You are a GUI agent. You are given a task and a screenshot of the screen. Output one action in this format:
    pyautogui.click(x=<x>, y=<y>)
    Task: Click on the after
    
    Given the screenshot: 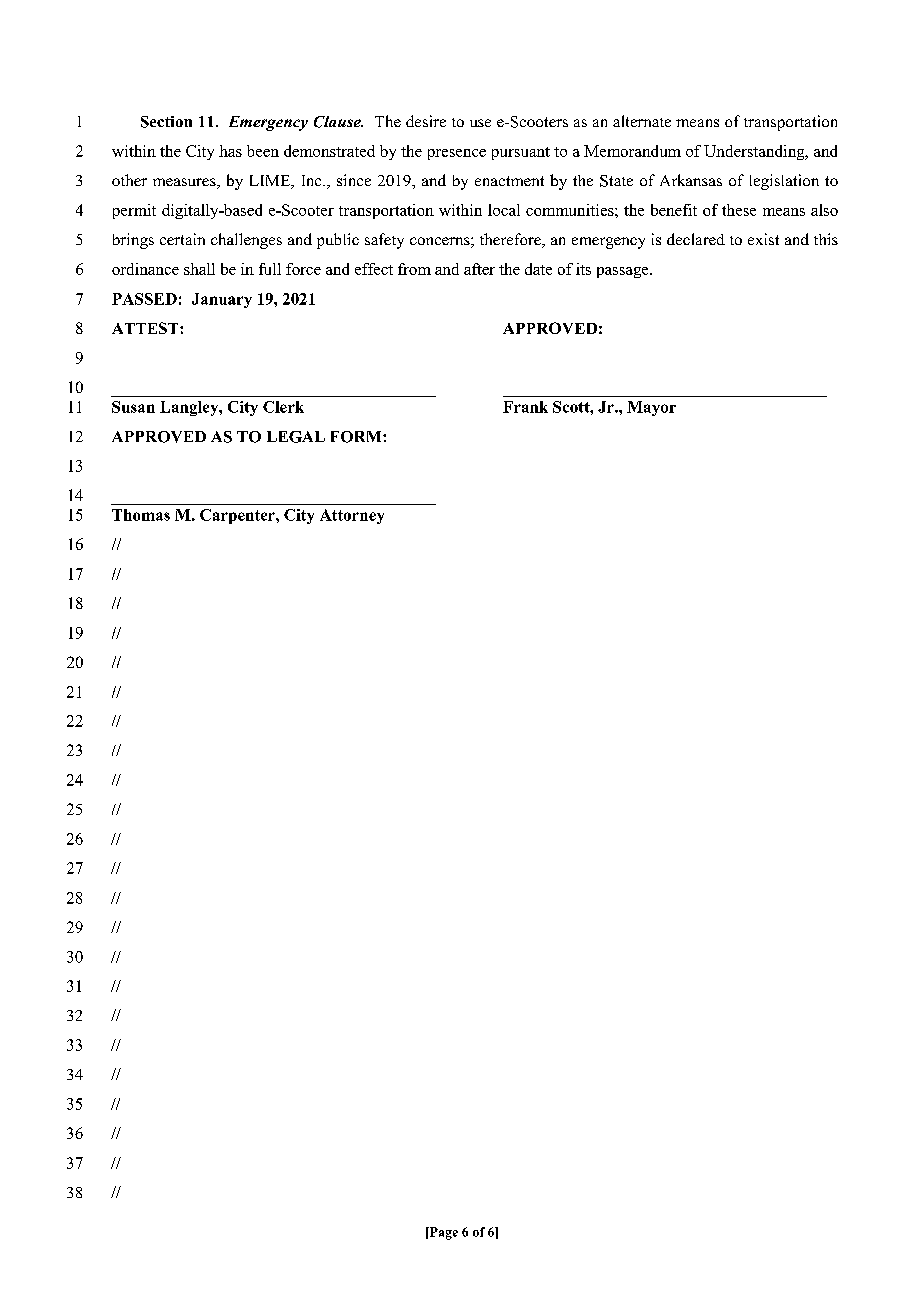 What is the action you would take?
    pyautogui.click(x=479, y=269)
